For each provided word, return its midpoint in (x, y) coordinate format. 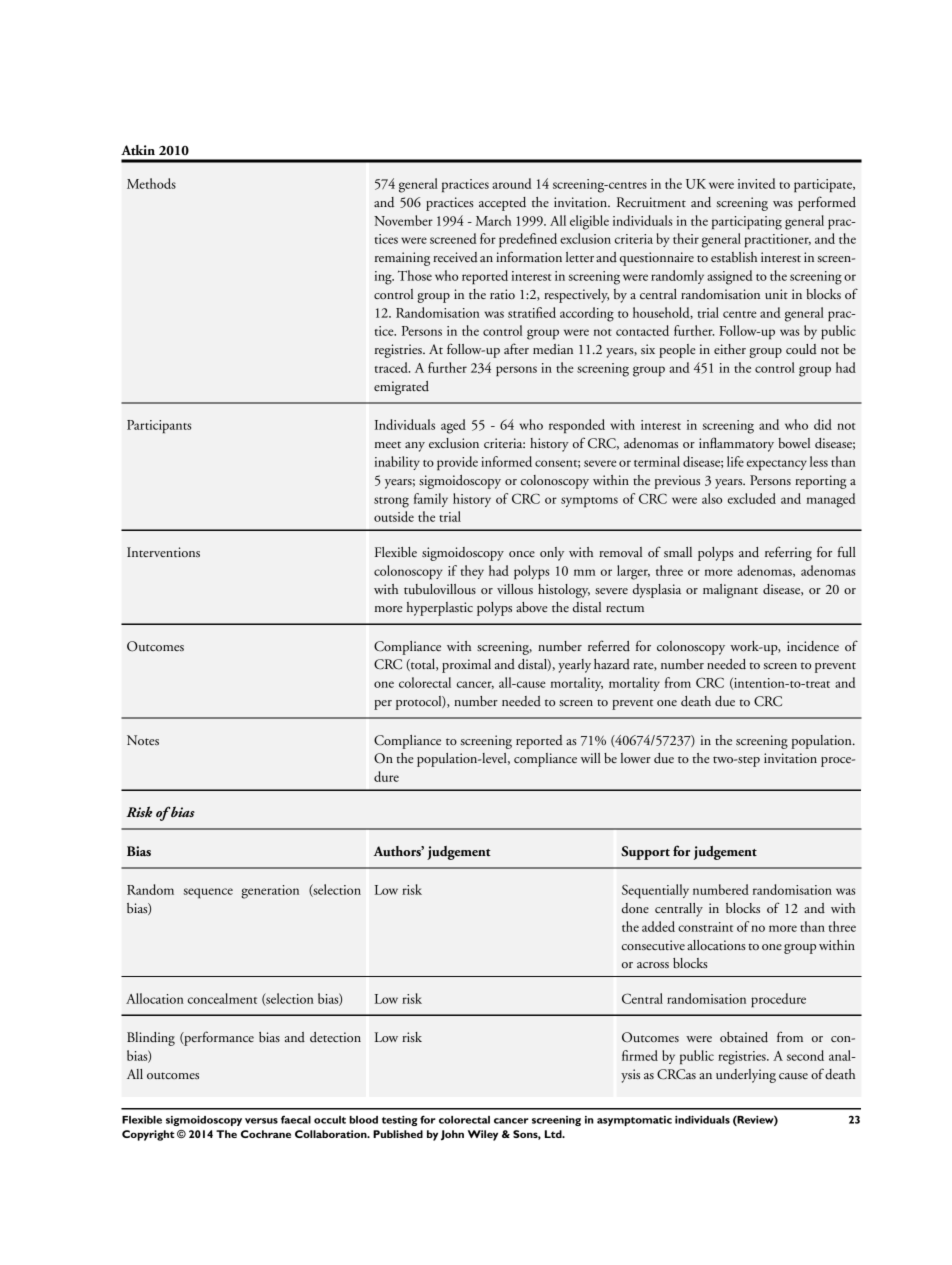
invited (757, 183)
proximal (466, 666)
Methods (151, 183)
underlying (746, 1076)
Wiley (483, 1135)
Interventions (163, 552)
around (512, 183)
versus (261, 1121)
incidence (813, 646)
